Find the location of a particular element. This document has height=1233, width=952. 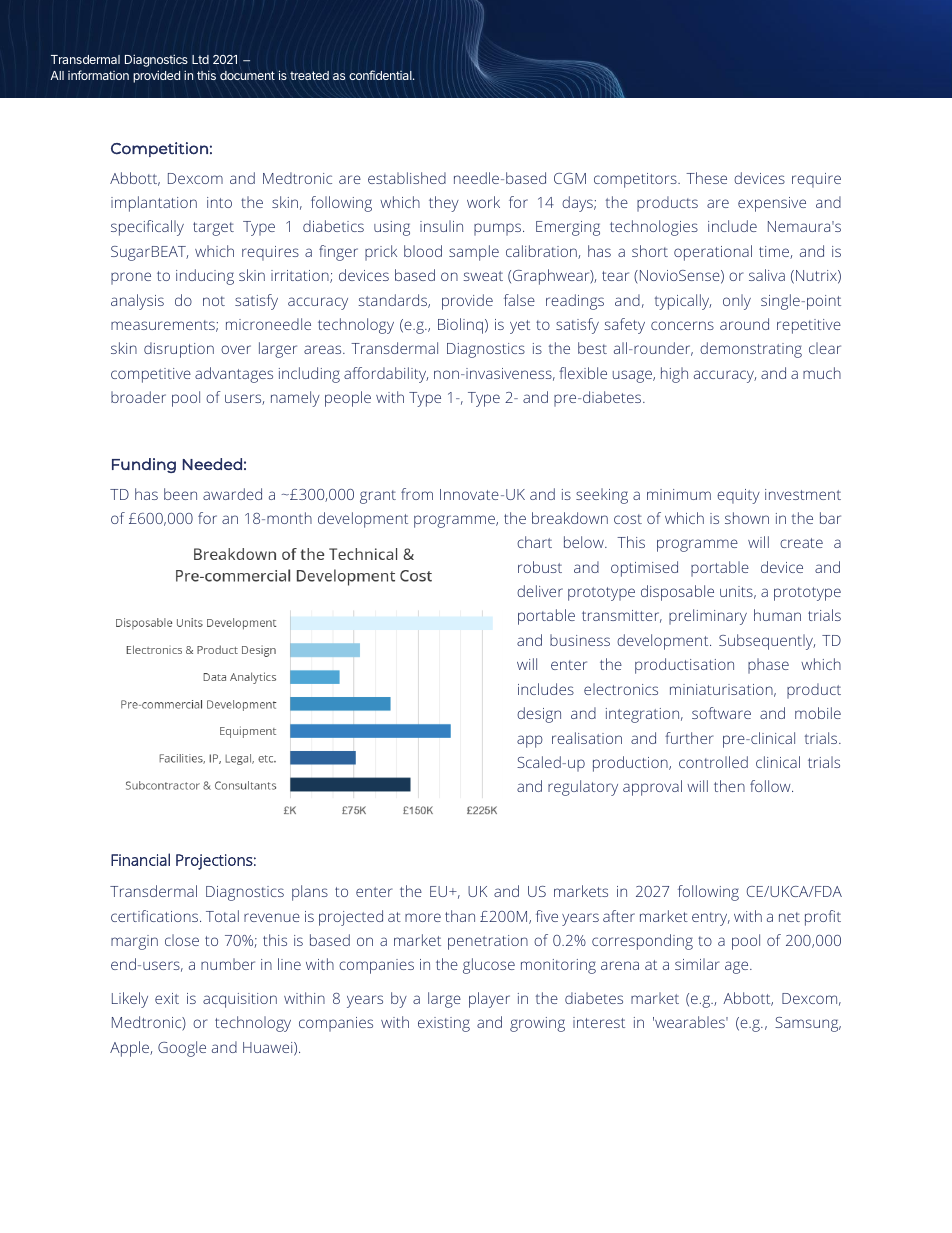

Ltd is located at coordinates (200, 59).
